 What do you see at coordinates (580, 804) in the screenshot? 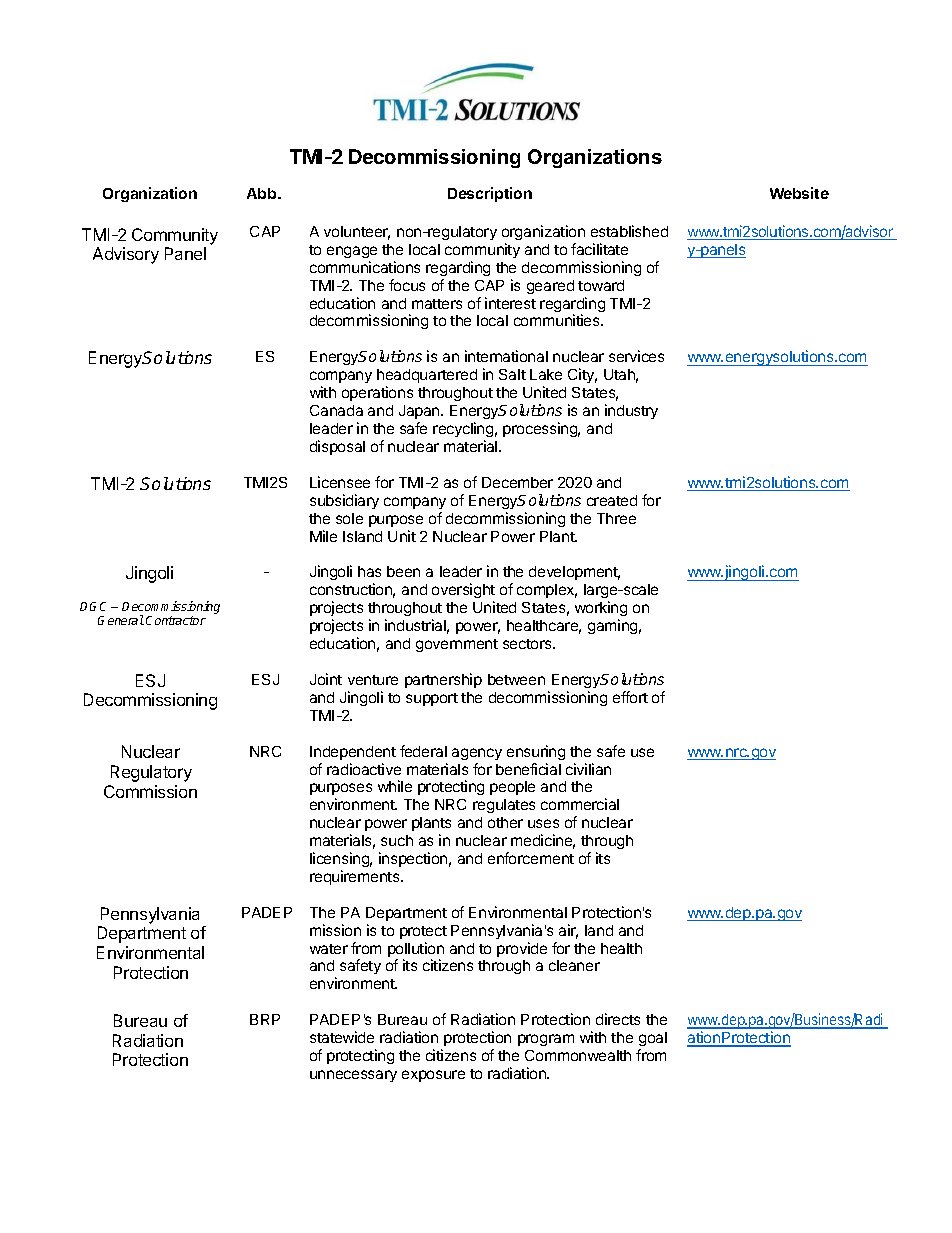
I see `commercial` at bounding box center [580, 804].
